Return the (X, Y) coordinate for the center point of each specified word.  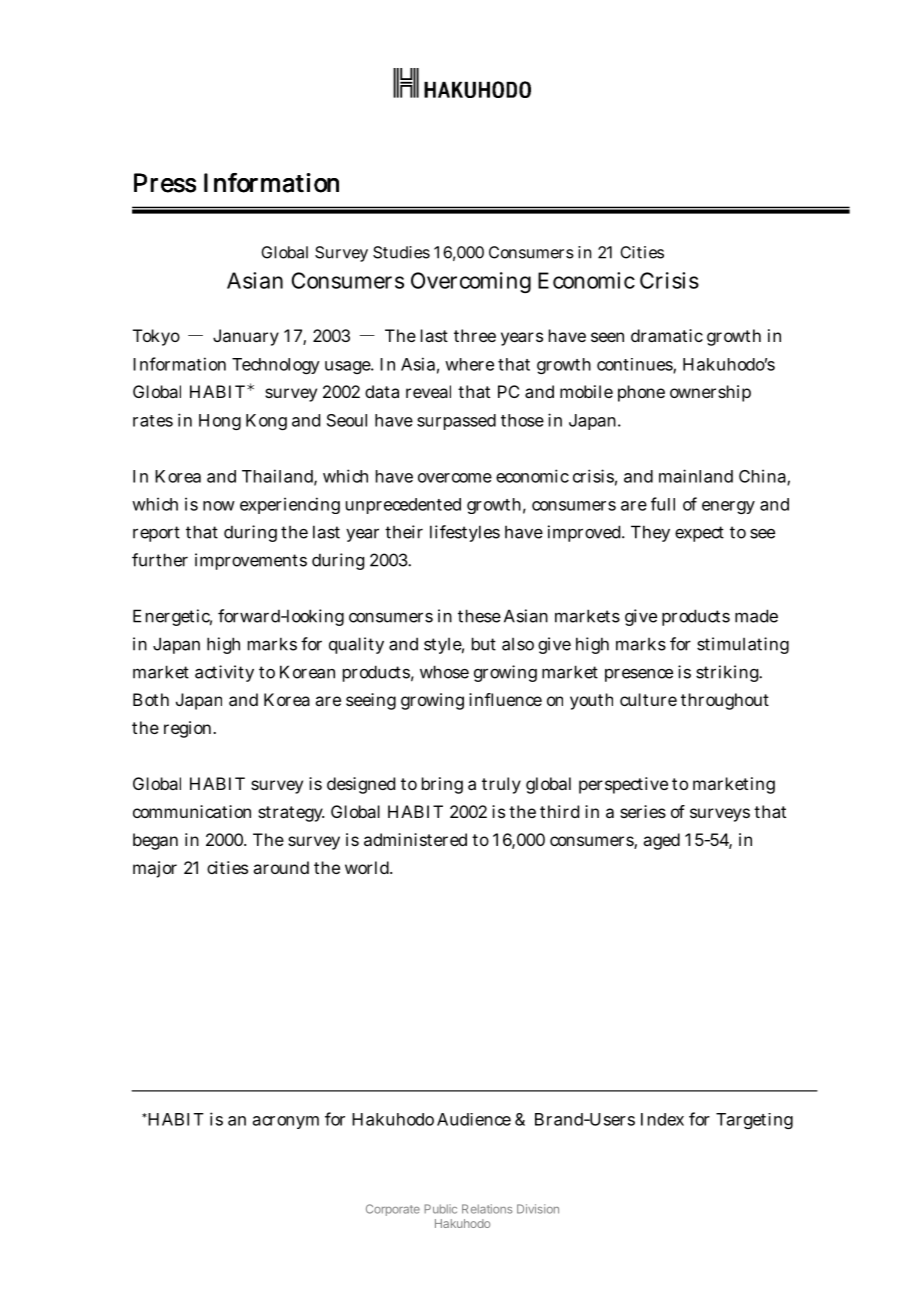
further (160, 560)
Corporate (393, 1210)
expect (699, 534)
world (367, 867)
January (246, 337)
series (643, 811)
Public (440, 1209)
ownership (710, 393)
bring (442, 785)
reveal (428, 391)
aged (661, 841)
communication (192, 811)
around (281, 867)
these (479, 616)
